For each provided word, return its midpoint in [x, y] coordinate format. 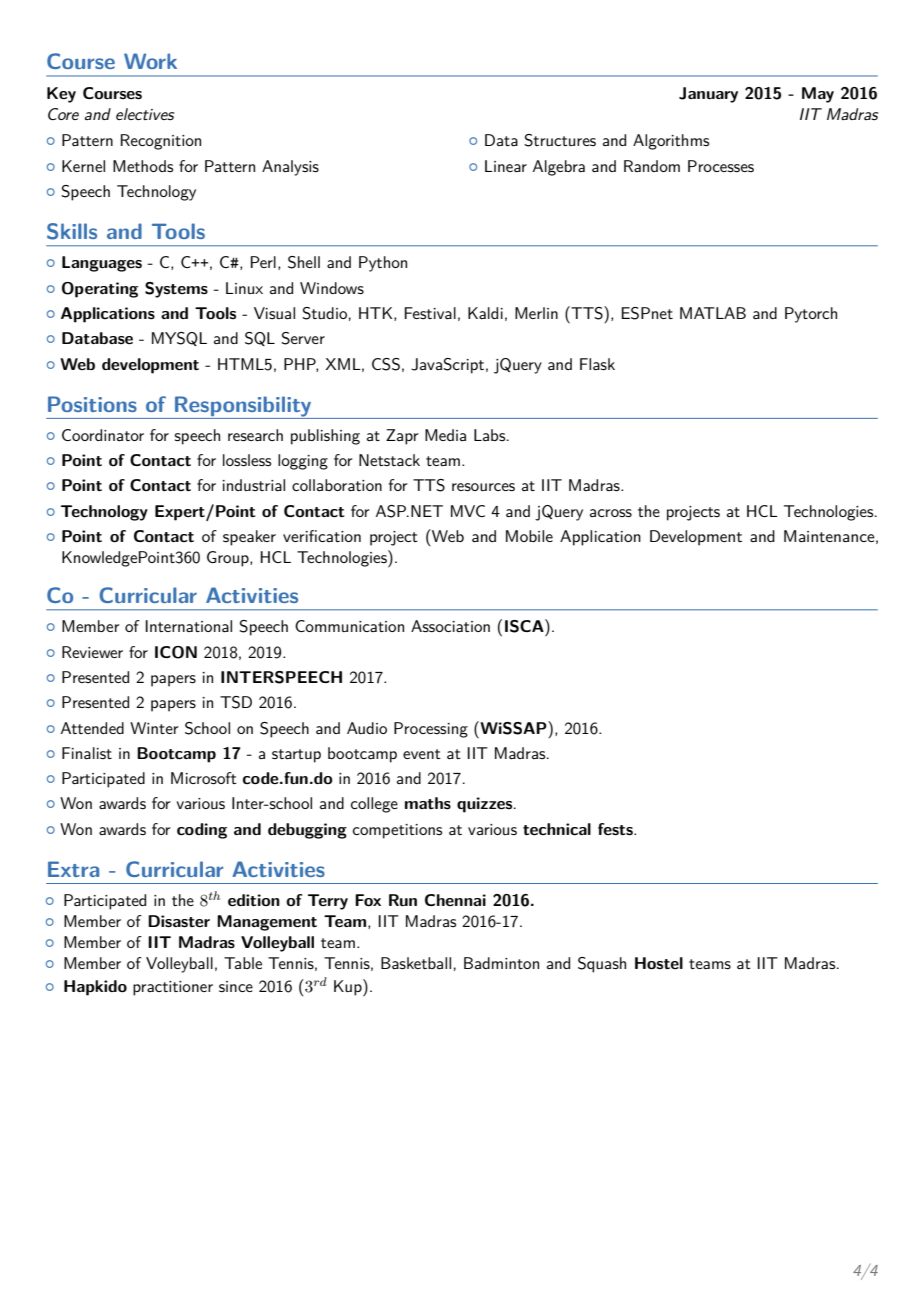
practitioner [173, 988]
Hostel [659, 963]
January [708, 95]
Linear [506, 166]
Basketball [416, 963]
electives [145, 114]
